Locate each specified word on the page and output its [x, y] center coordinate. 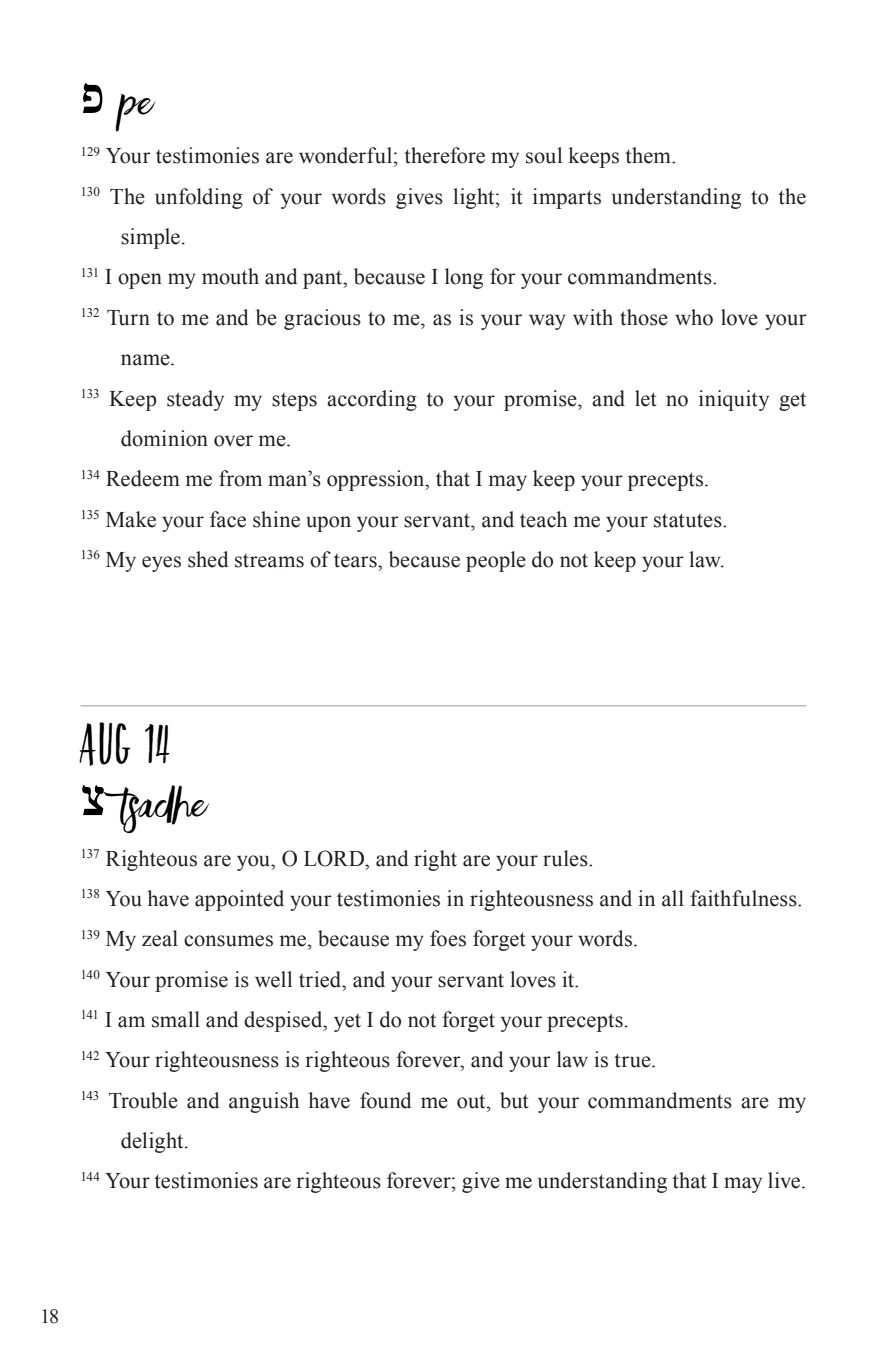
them [649, 155]
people [496, 561]
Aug [104, 744]
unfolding [199, 198]
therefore [444, 155]
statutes [689, 520]
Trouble [143, 1100]
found [386, 1100]
